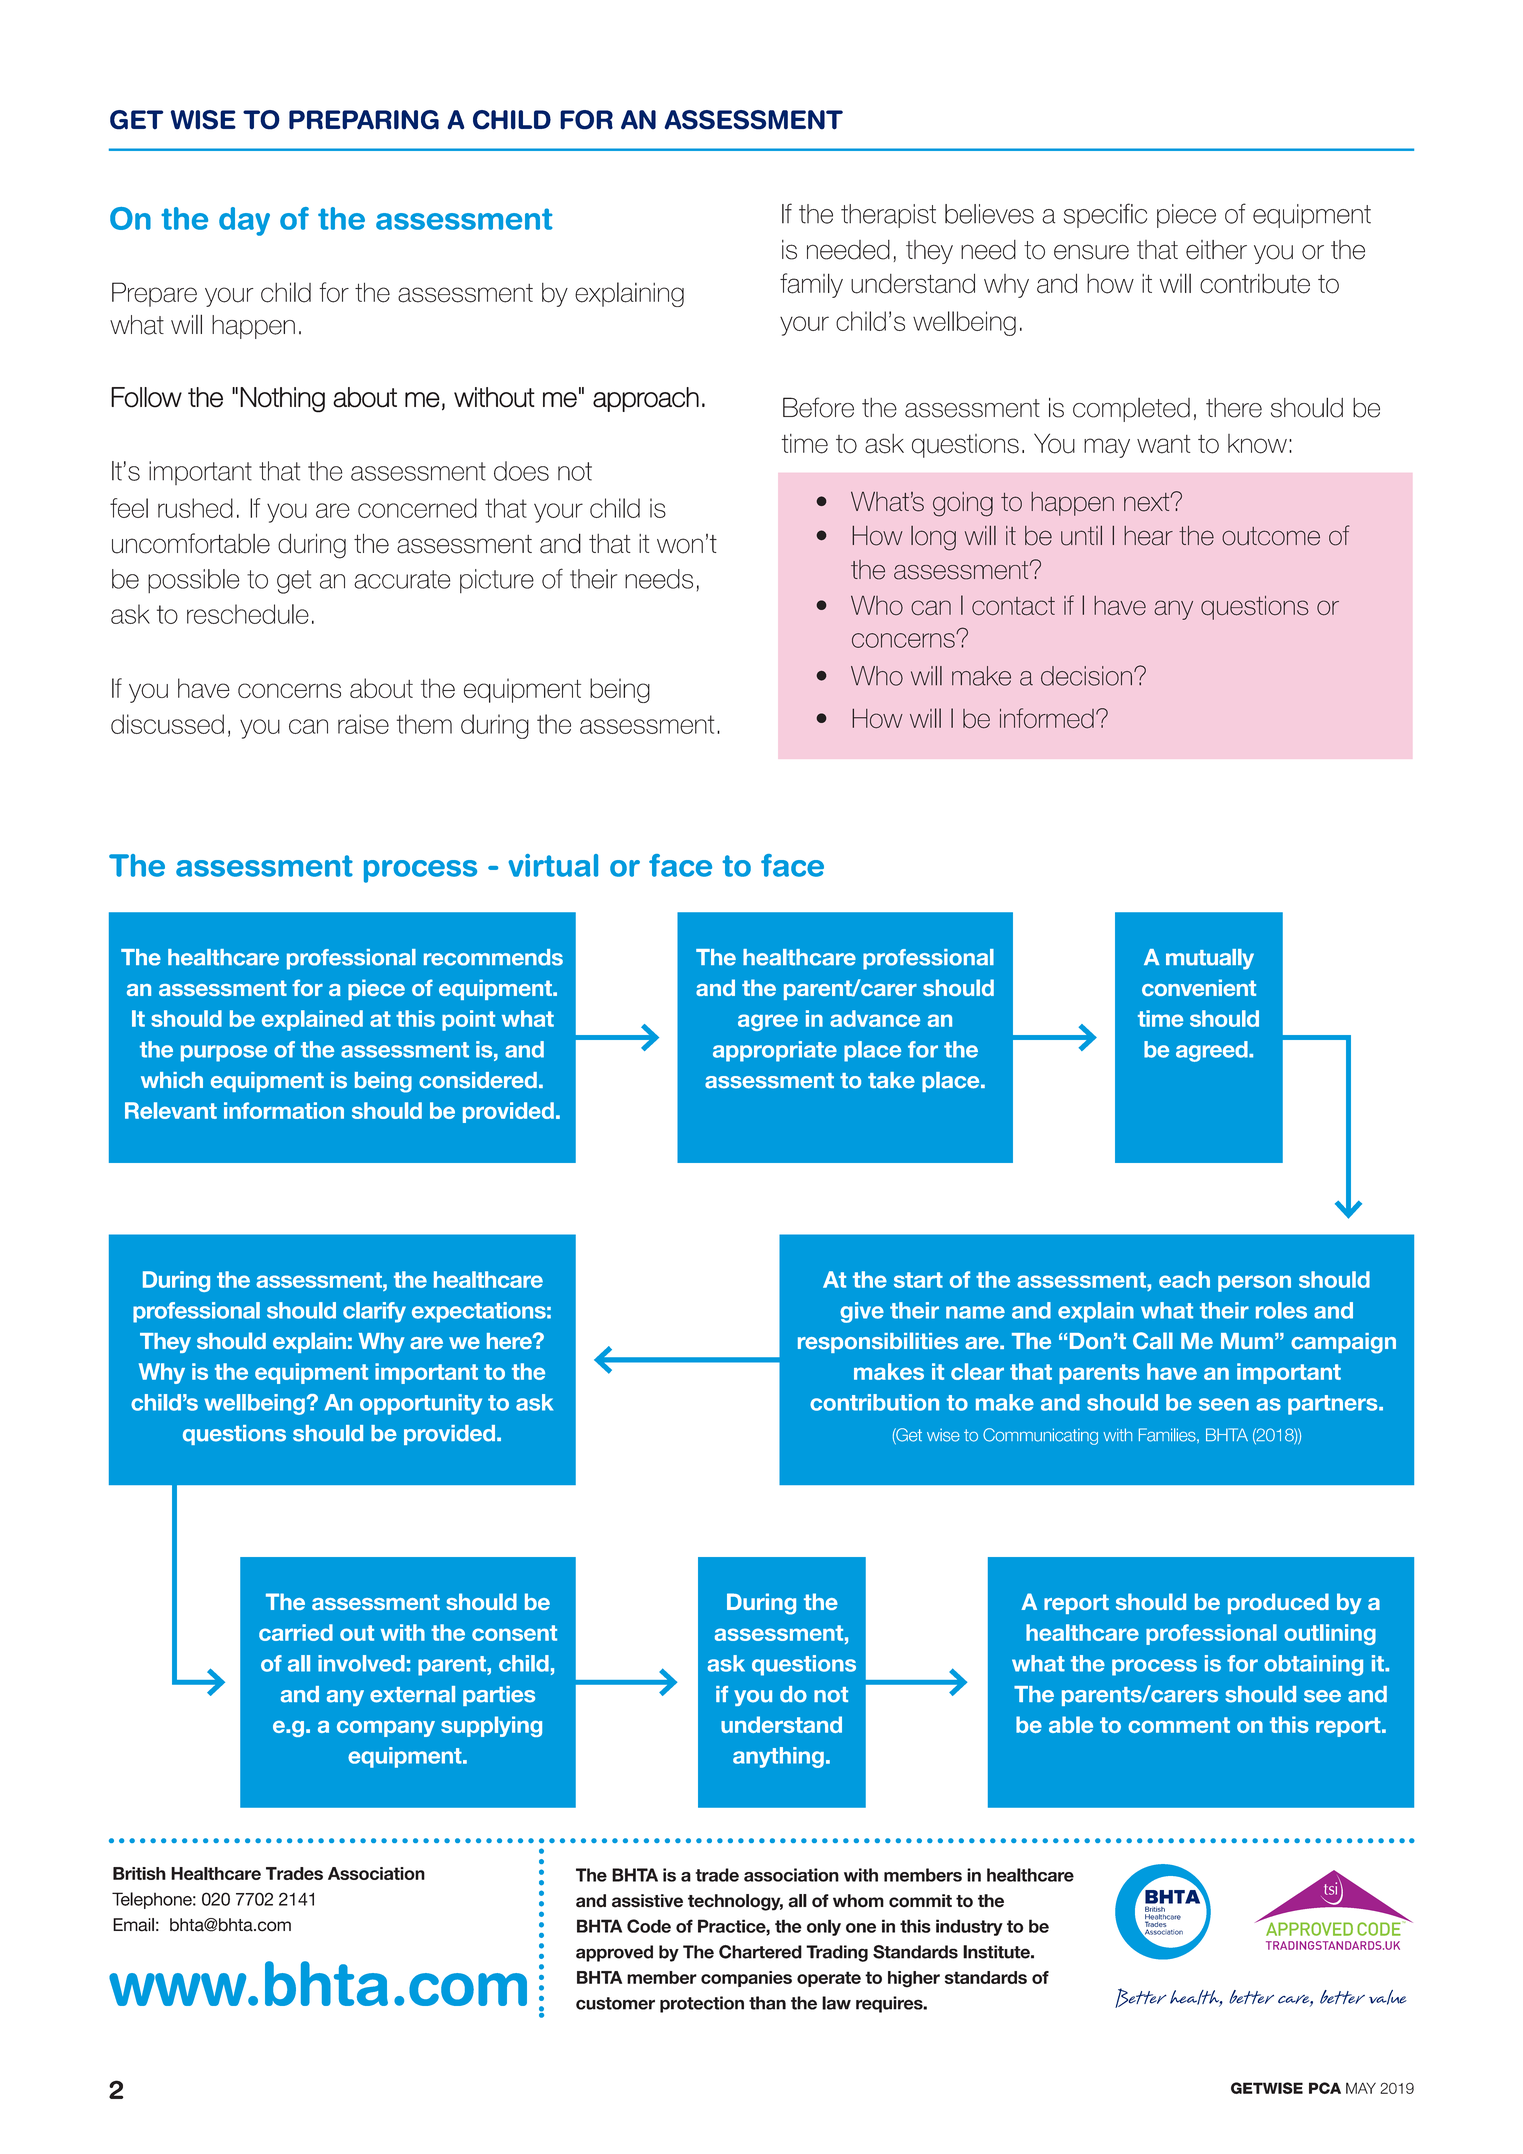 Image resolution: width=1523 pixels, height=2154 pixels. Describe the element at coordinates (133, 1925) in the document. I see `Email` at that location.
